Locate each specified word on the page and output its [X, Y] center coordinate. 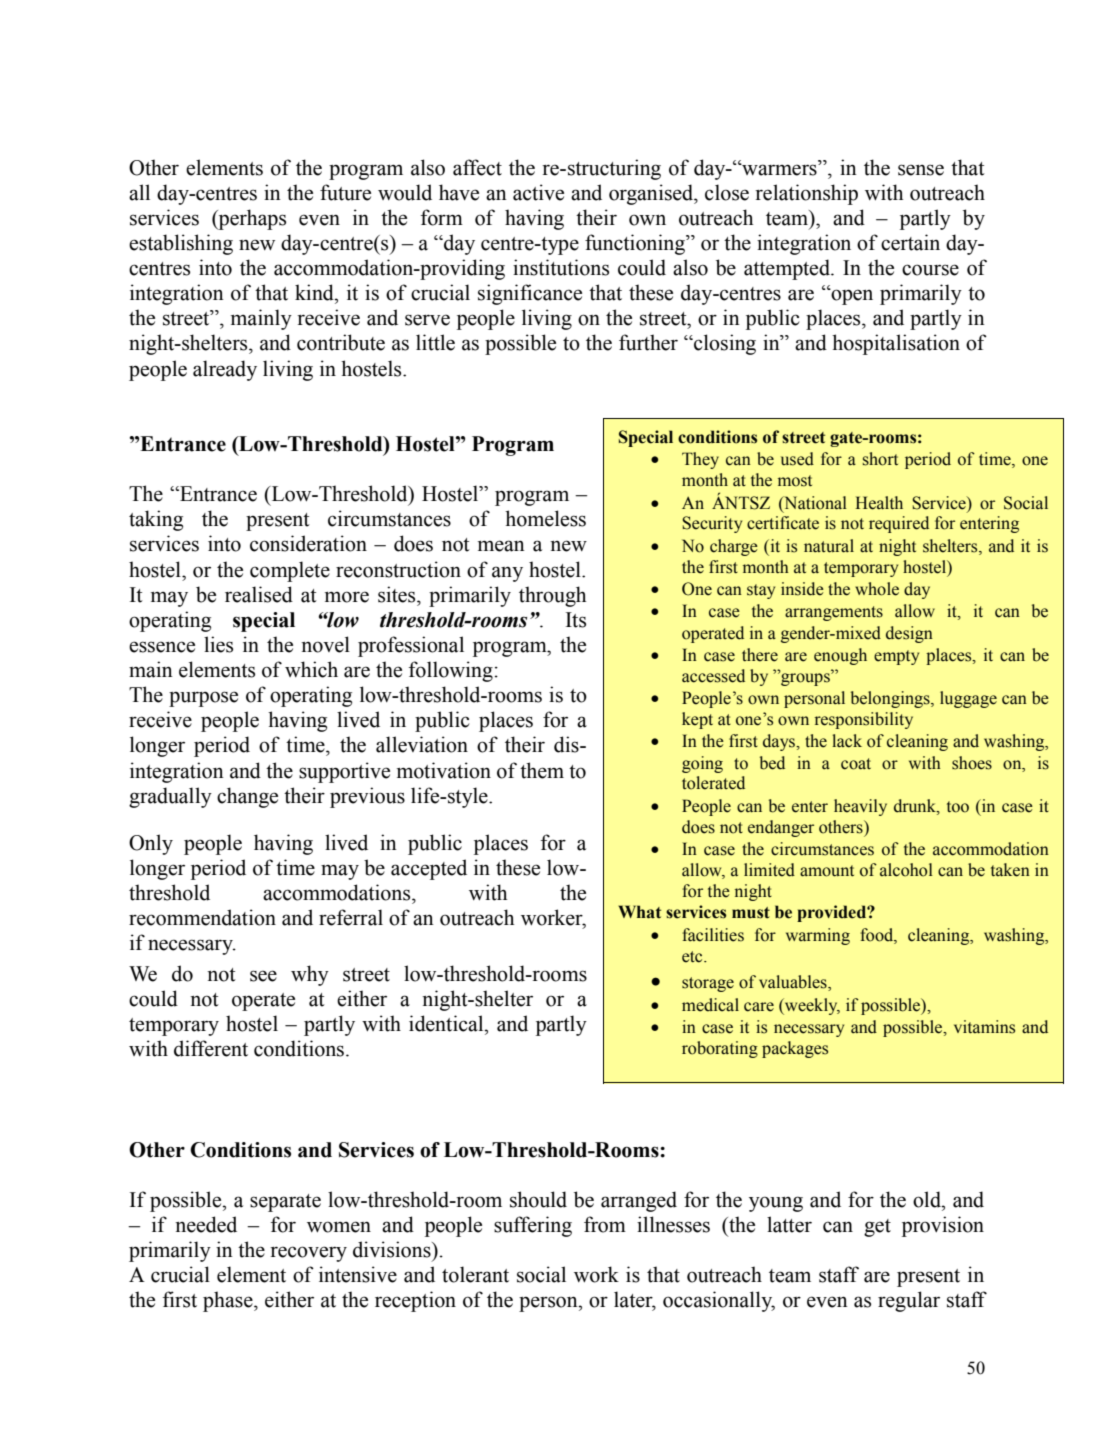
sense [921, 170]
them [542, 770]
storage [708, 984]
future [345, 192]
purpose [203, 699]
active [538, 192]
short [880, 459]
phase [229, 1301]
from [605, 1224]
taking [156, 520]
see [263, 976]
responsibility [863, 720]
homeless [545, 518]
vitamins [984, 1027]
